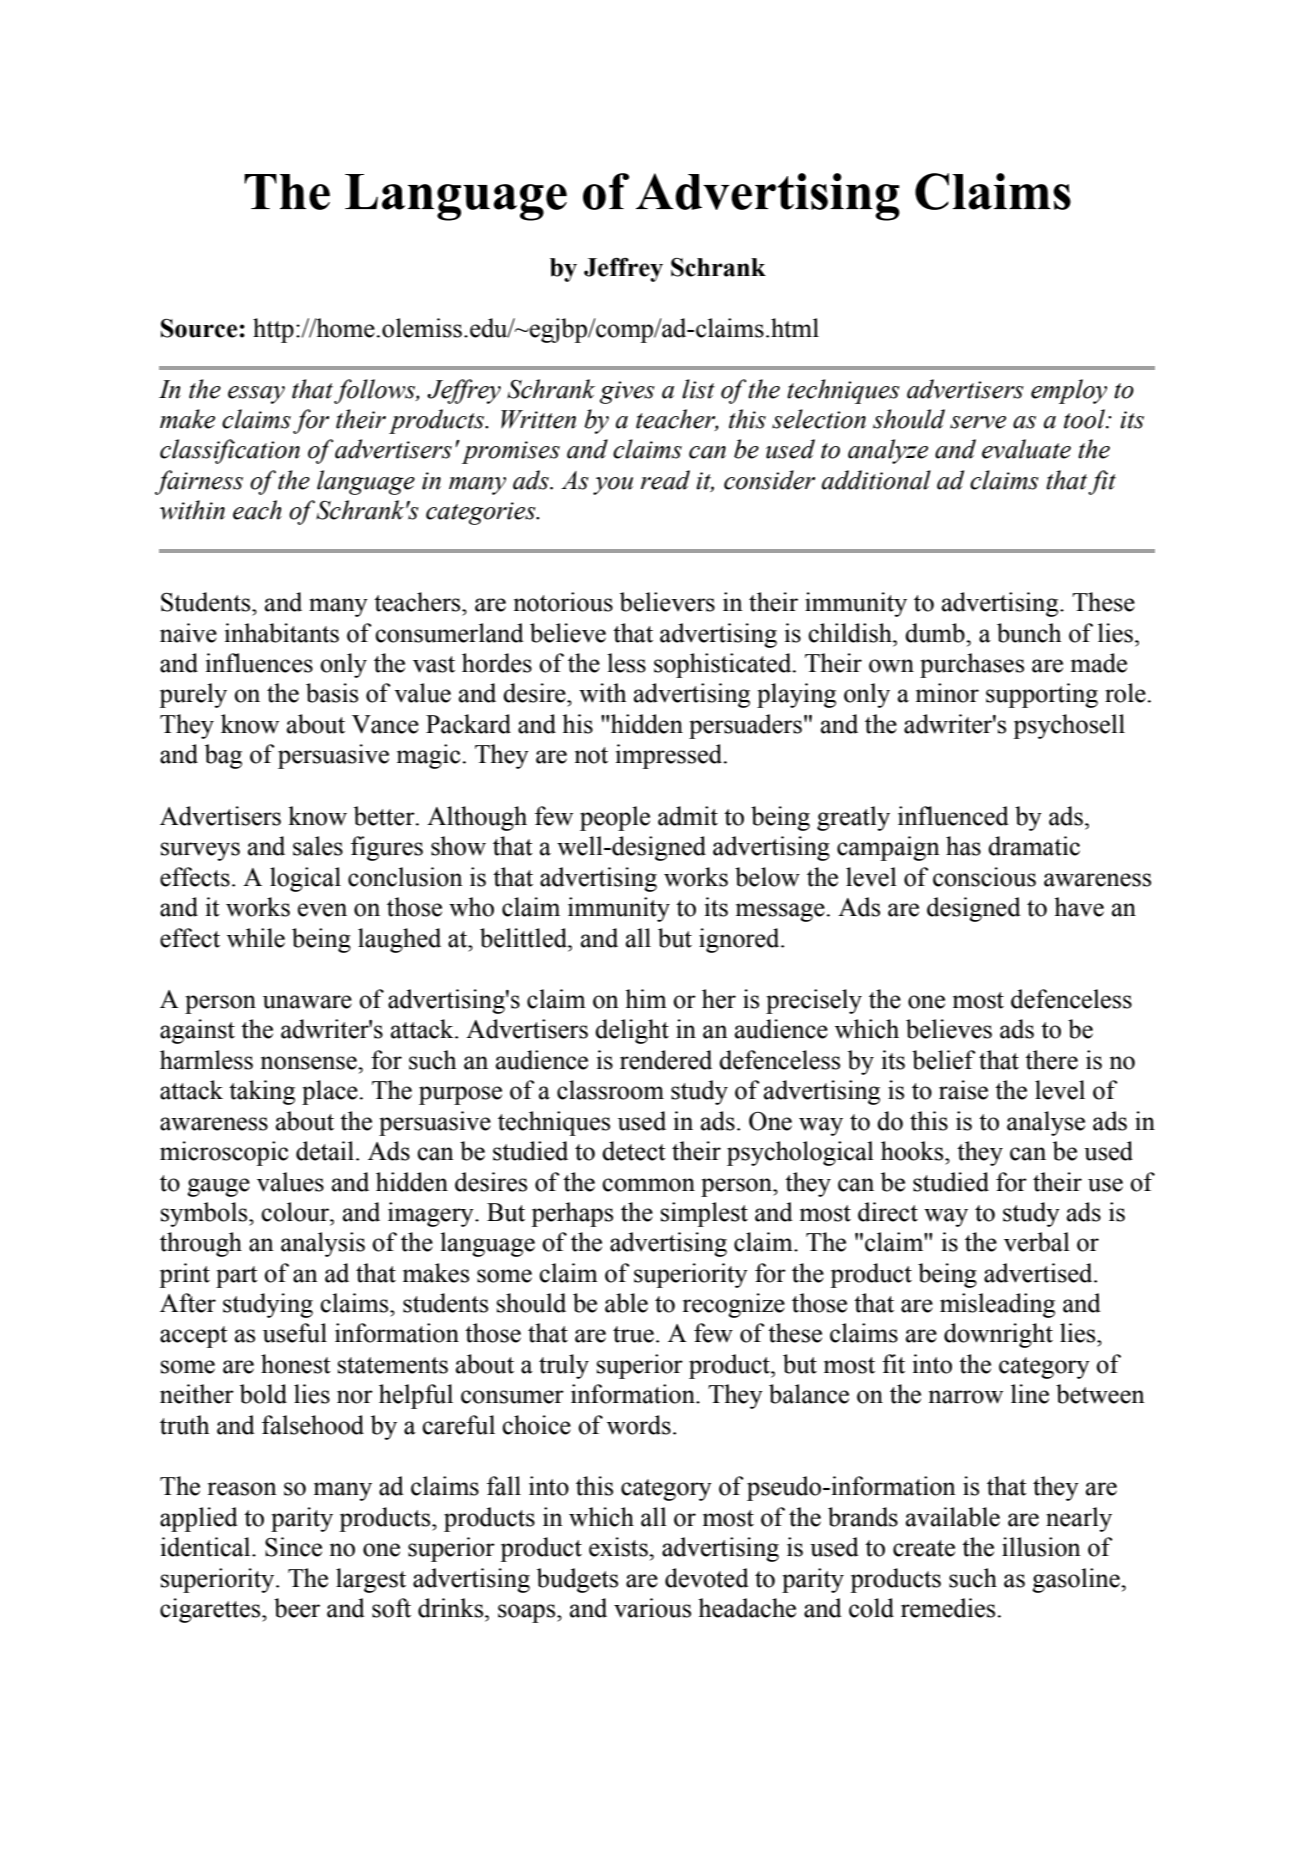 This document has width=1313, height=1857. I want to click on influenced, so click(953, 816).
